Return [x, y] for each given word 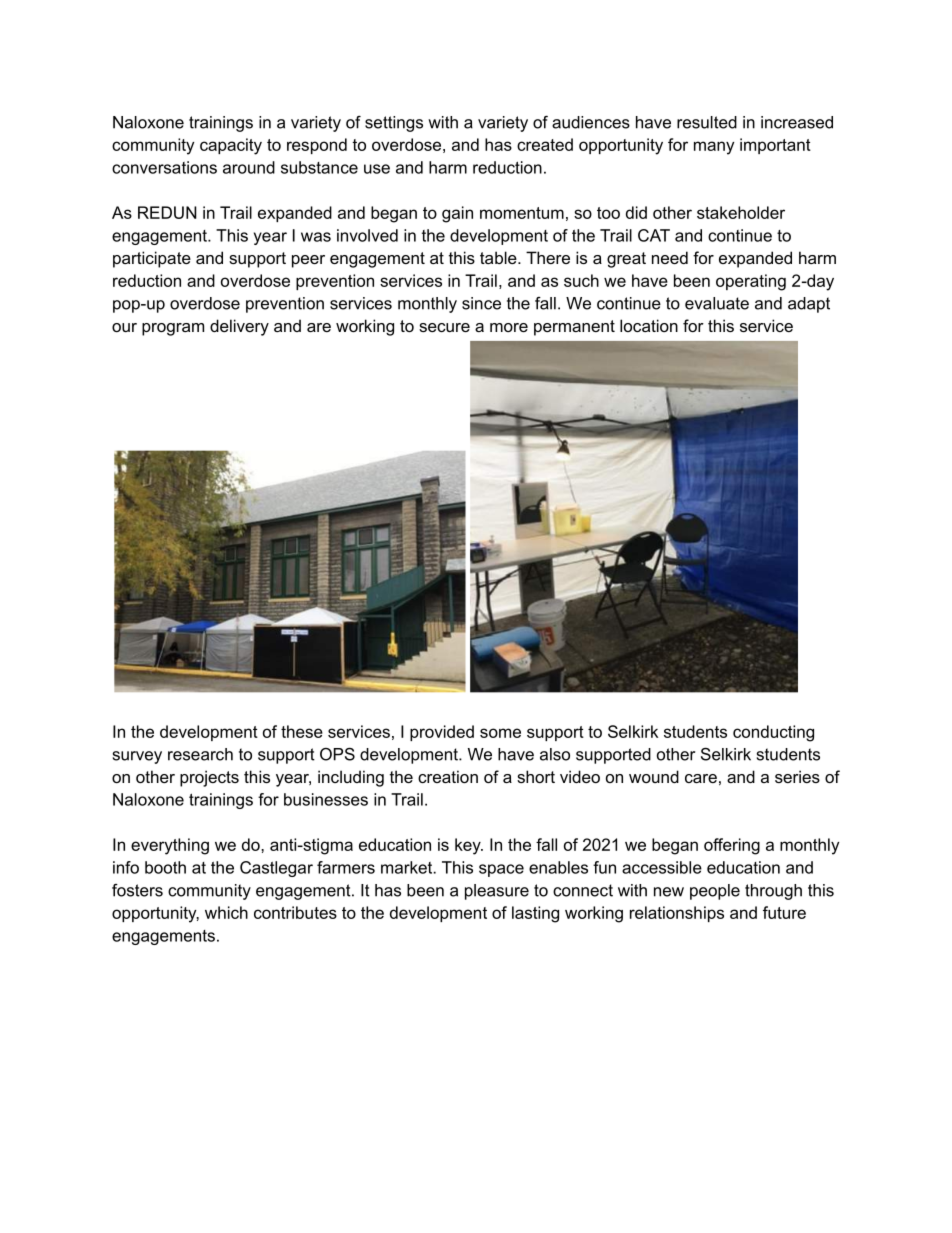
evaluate [717, 303]
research [200, 754]
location [649, 325]
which [226, 912]
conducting [773, 733]
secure [444, 327]
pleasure [497, 892]
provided [442, 733]
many [714, 148]
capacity [231, 146]
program [173, 329]
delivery [239, 327]
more [509, 327]
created [545, 144]
